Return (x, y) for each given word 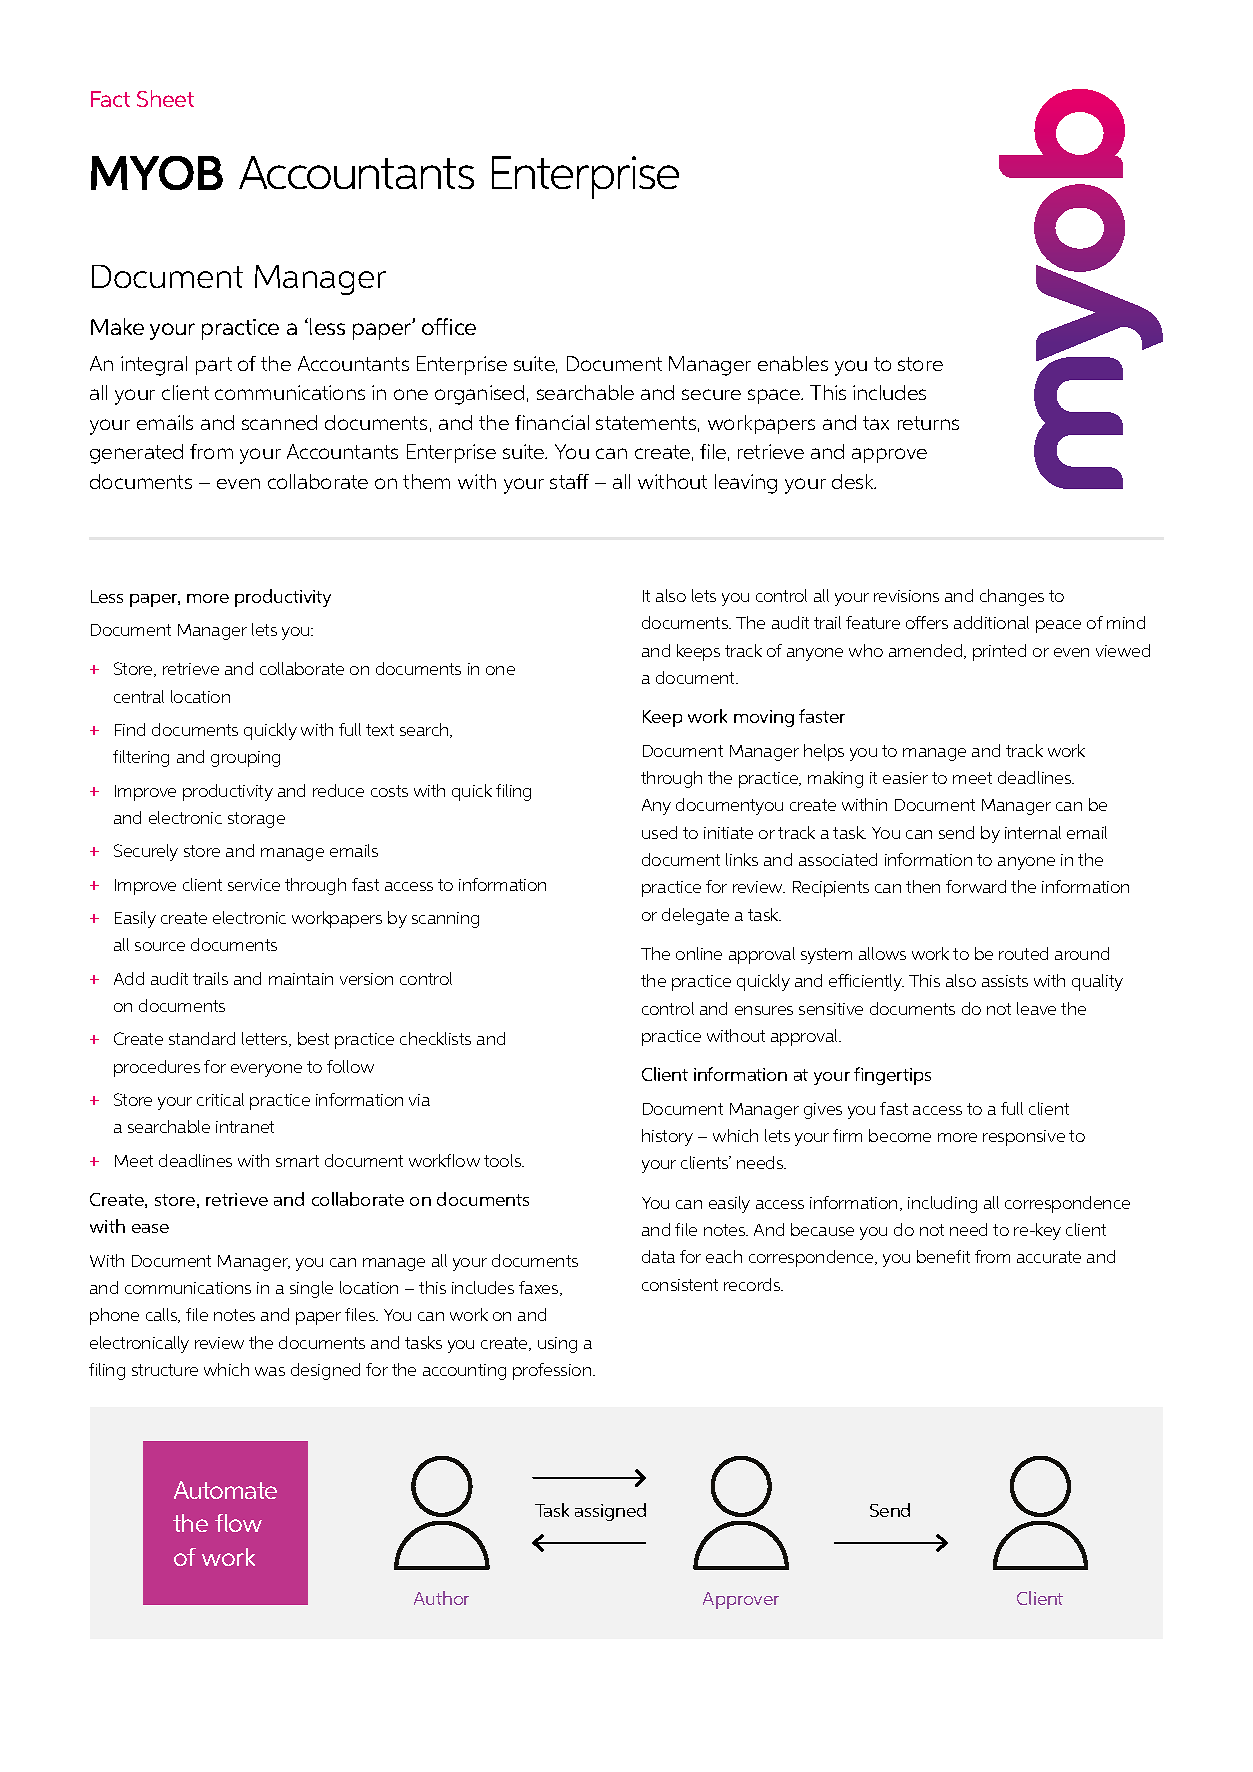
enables (793, 363)
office (449, 326)
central (139, 696)
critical (220, 1099)
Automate (225, 1490)
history (667, 1137)
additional (991, 622)
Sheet (165, 98)
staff (569, 481)
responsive (1024, 1138)
